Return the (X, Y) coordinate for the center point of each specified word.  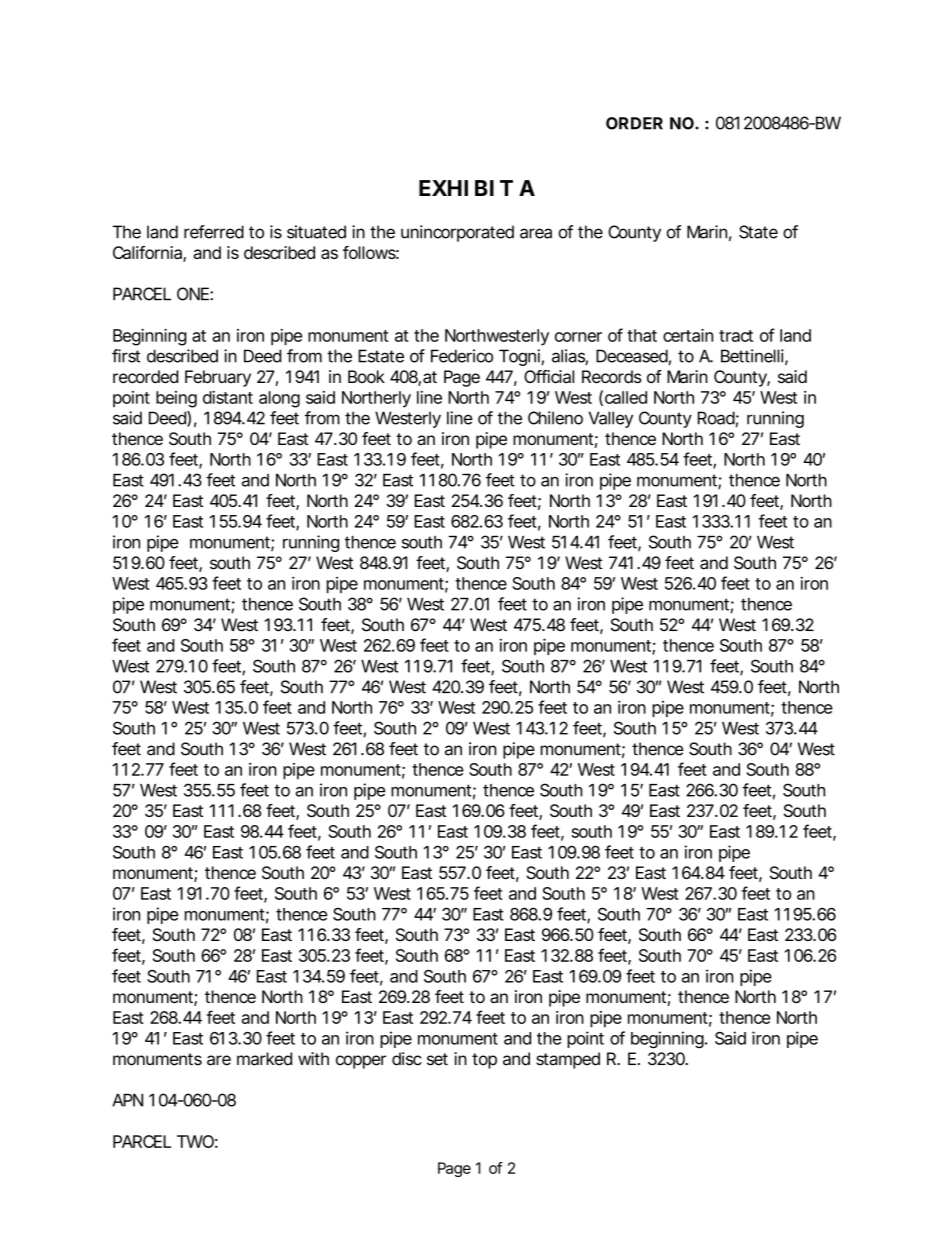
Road (716, 418)
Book (366, 376)
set (437, 1059)
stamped (568, 1060)
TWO (195, 1141)
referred (214, 232)
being (176, 399)
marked (264, 1059)
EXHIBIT (466, 188)
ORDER (634, 123)
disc (407, 1059)
